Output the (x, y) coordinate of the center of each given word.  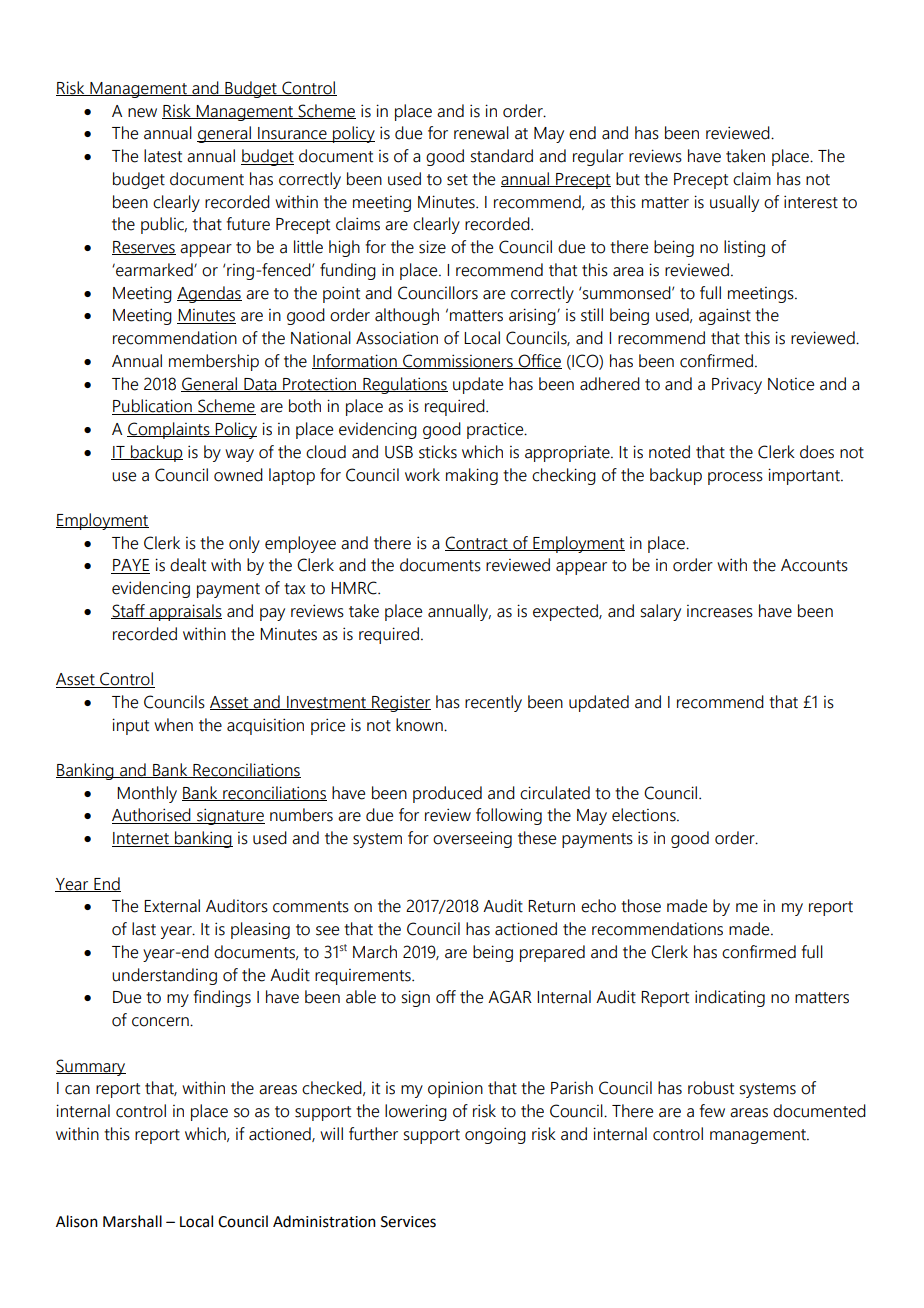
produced (447, 794)
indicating (730, 998)
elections (645, 815)
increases (720, 611)
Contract (477, 543)
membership (214, 362)
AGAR (510, 997)
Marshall (132, 1221)
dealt (188, 565)
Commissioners (458, 361)
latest (163, 156)
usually (734, 203)
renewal (481, 133)
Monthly (147, 794)
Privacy (737, 385)
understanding (164, 976)
